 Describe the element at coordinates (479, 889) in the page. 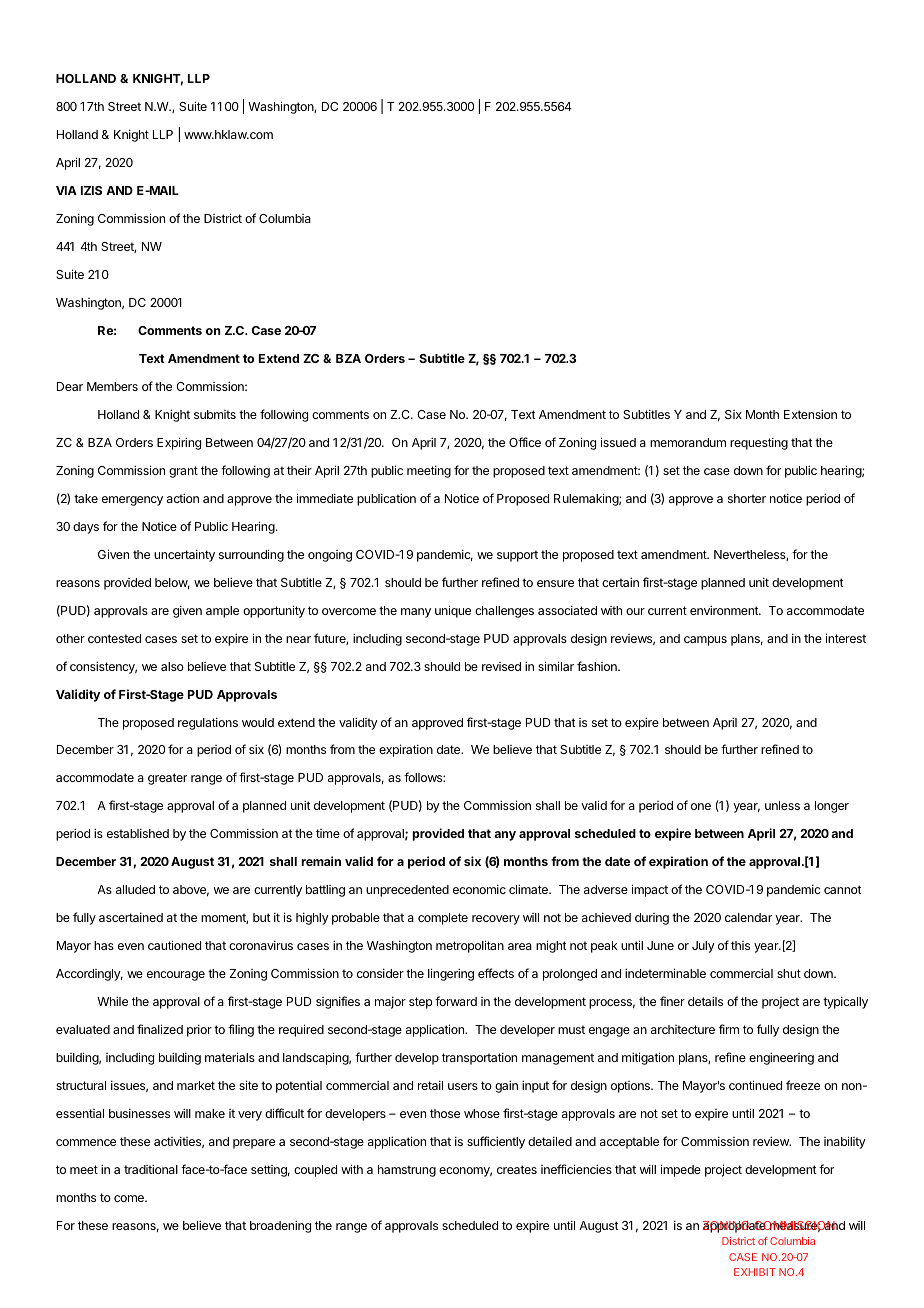

I see `economic` at that location.
